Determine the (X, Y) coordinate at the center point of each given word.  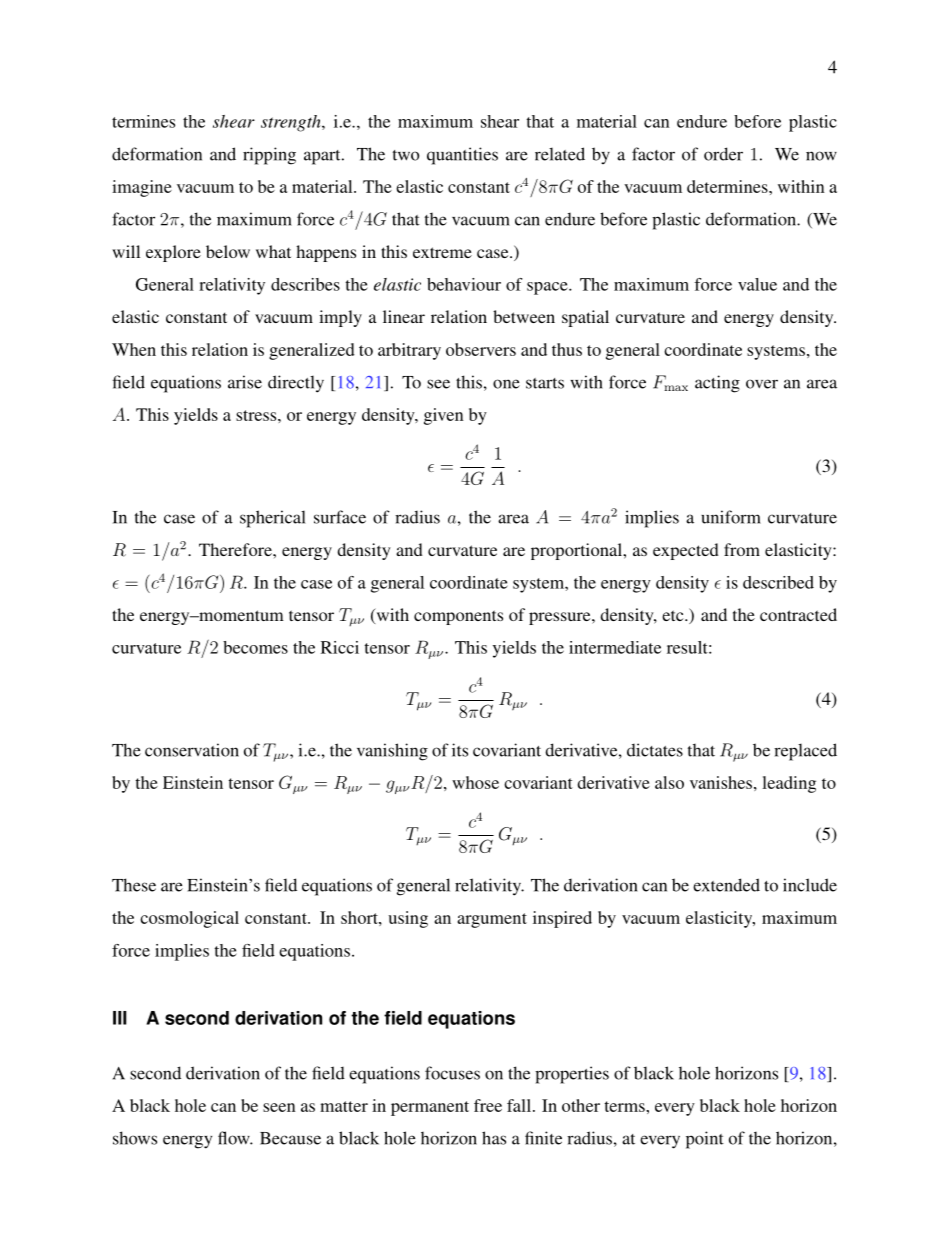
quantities (462, 156)
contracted (798, 614)
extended (726, 885)
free (488, 1105)
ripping (269, 156)
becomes (255, 647)
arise (245, 382)
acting (717, 384)
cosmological (189, 919)
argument (492, 920)
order (723, 154)
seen (279, 1107)
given (443, 416)
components (458, 617)
